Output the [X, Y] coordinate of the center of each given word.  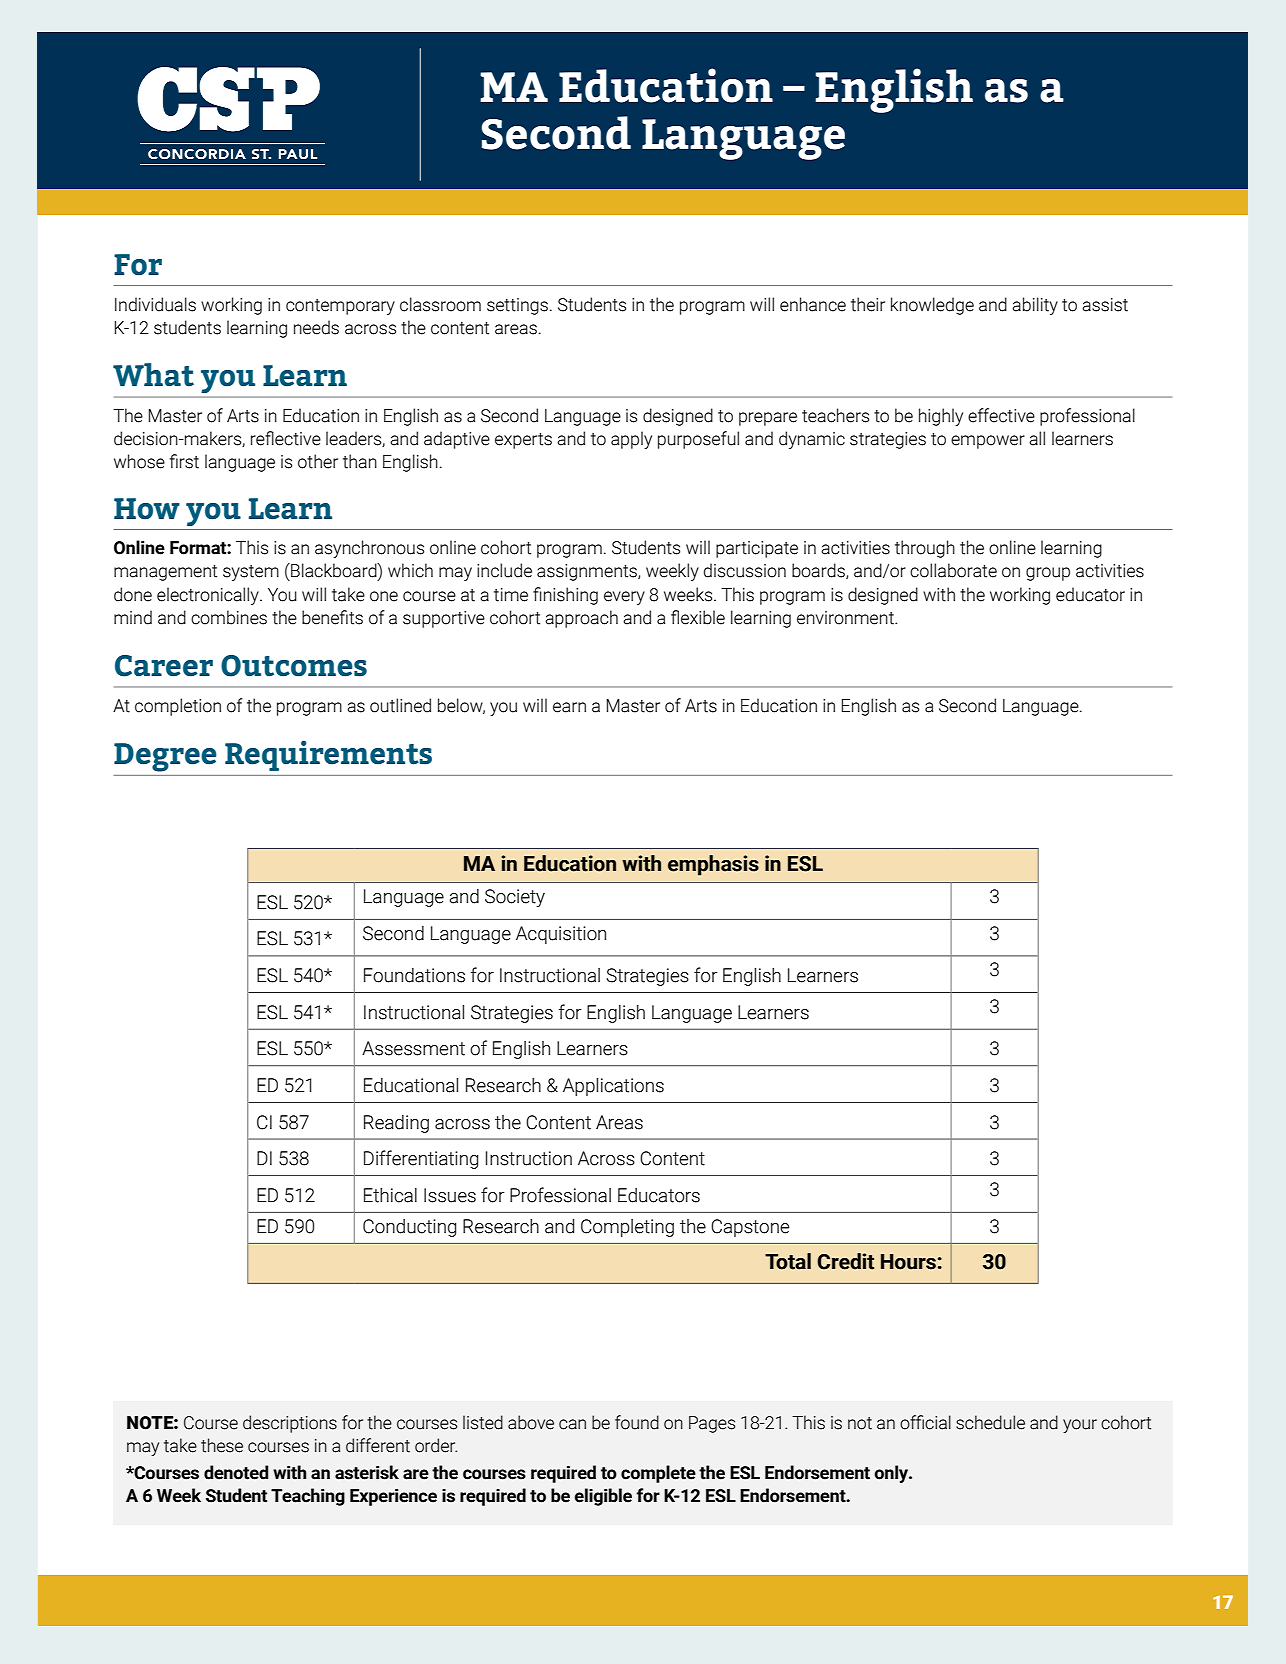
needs [316, 327]
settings [517, 306]
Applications [613, 1087]
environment [846, 618]
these [222, 1445]
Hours [908, 1262]
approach [581, 619]
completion [178, 707]
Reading [396, 1124]
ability [1035, 306]
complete [658, 1474]
